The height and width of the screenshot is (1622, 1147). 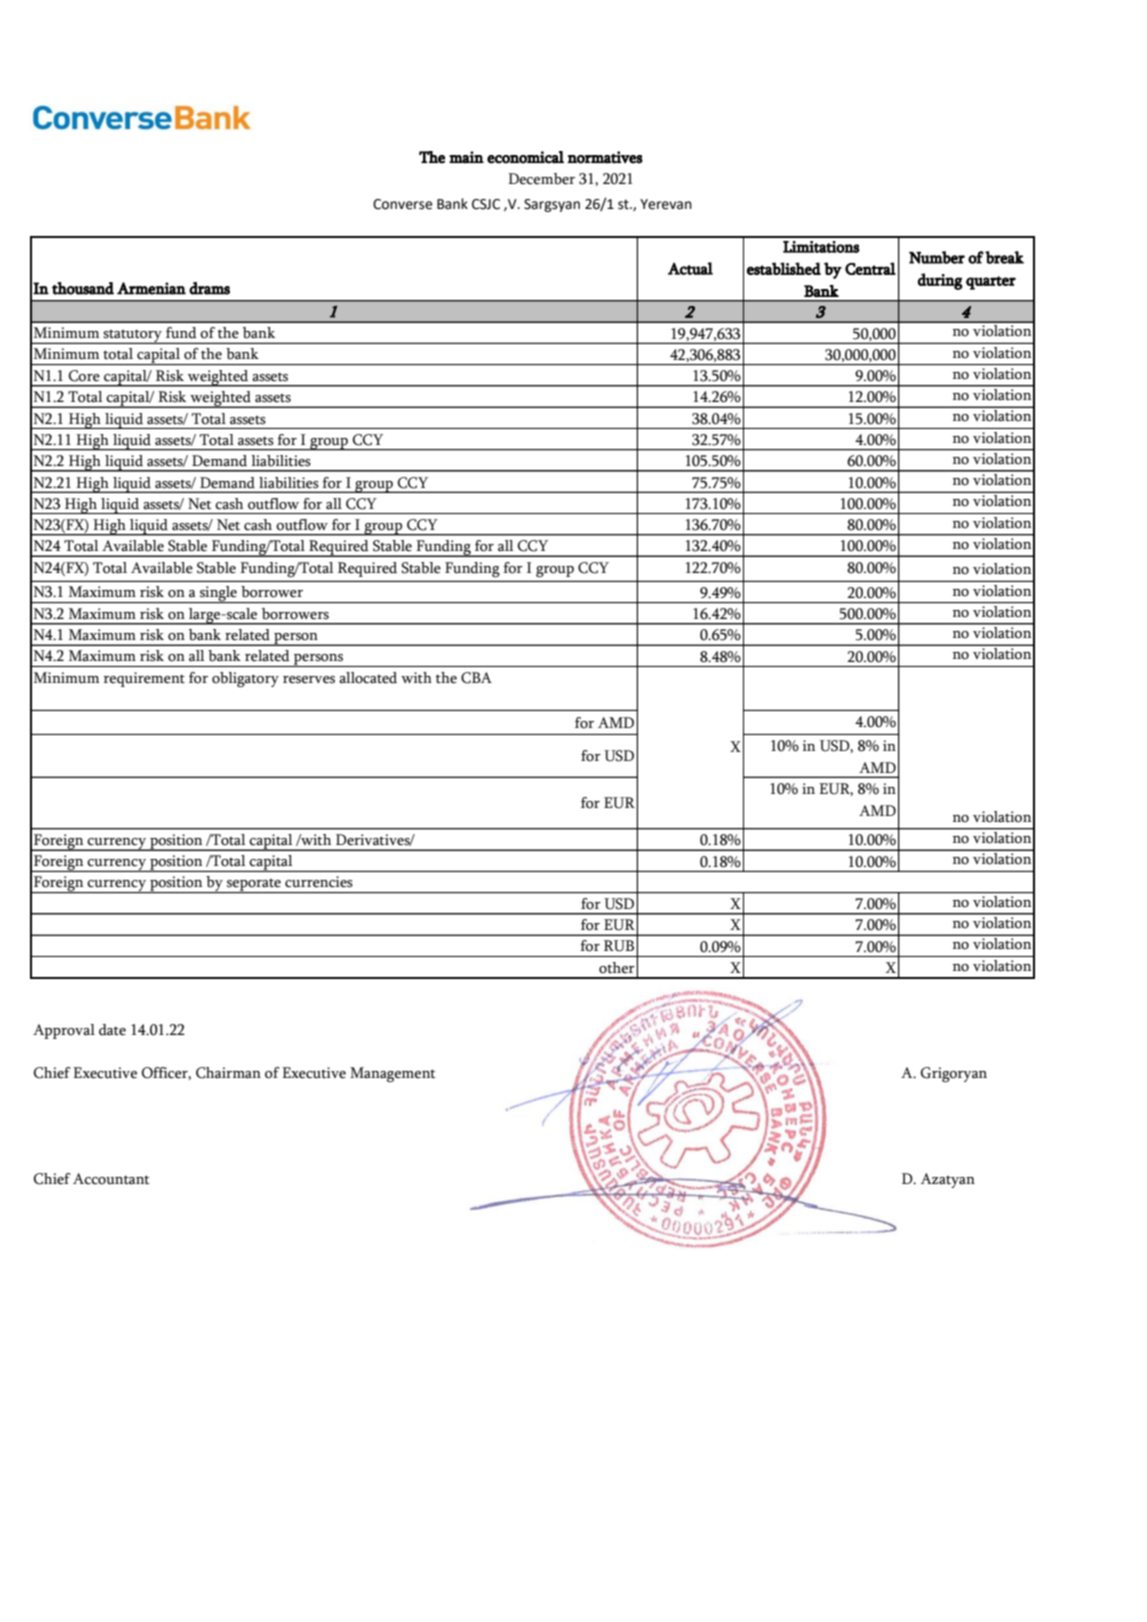 I want to click on RUB, so click(x=619, y=946).
